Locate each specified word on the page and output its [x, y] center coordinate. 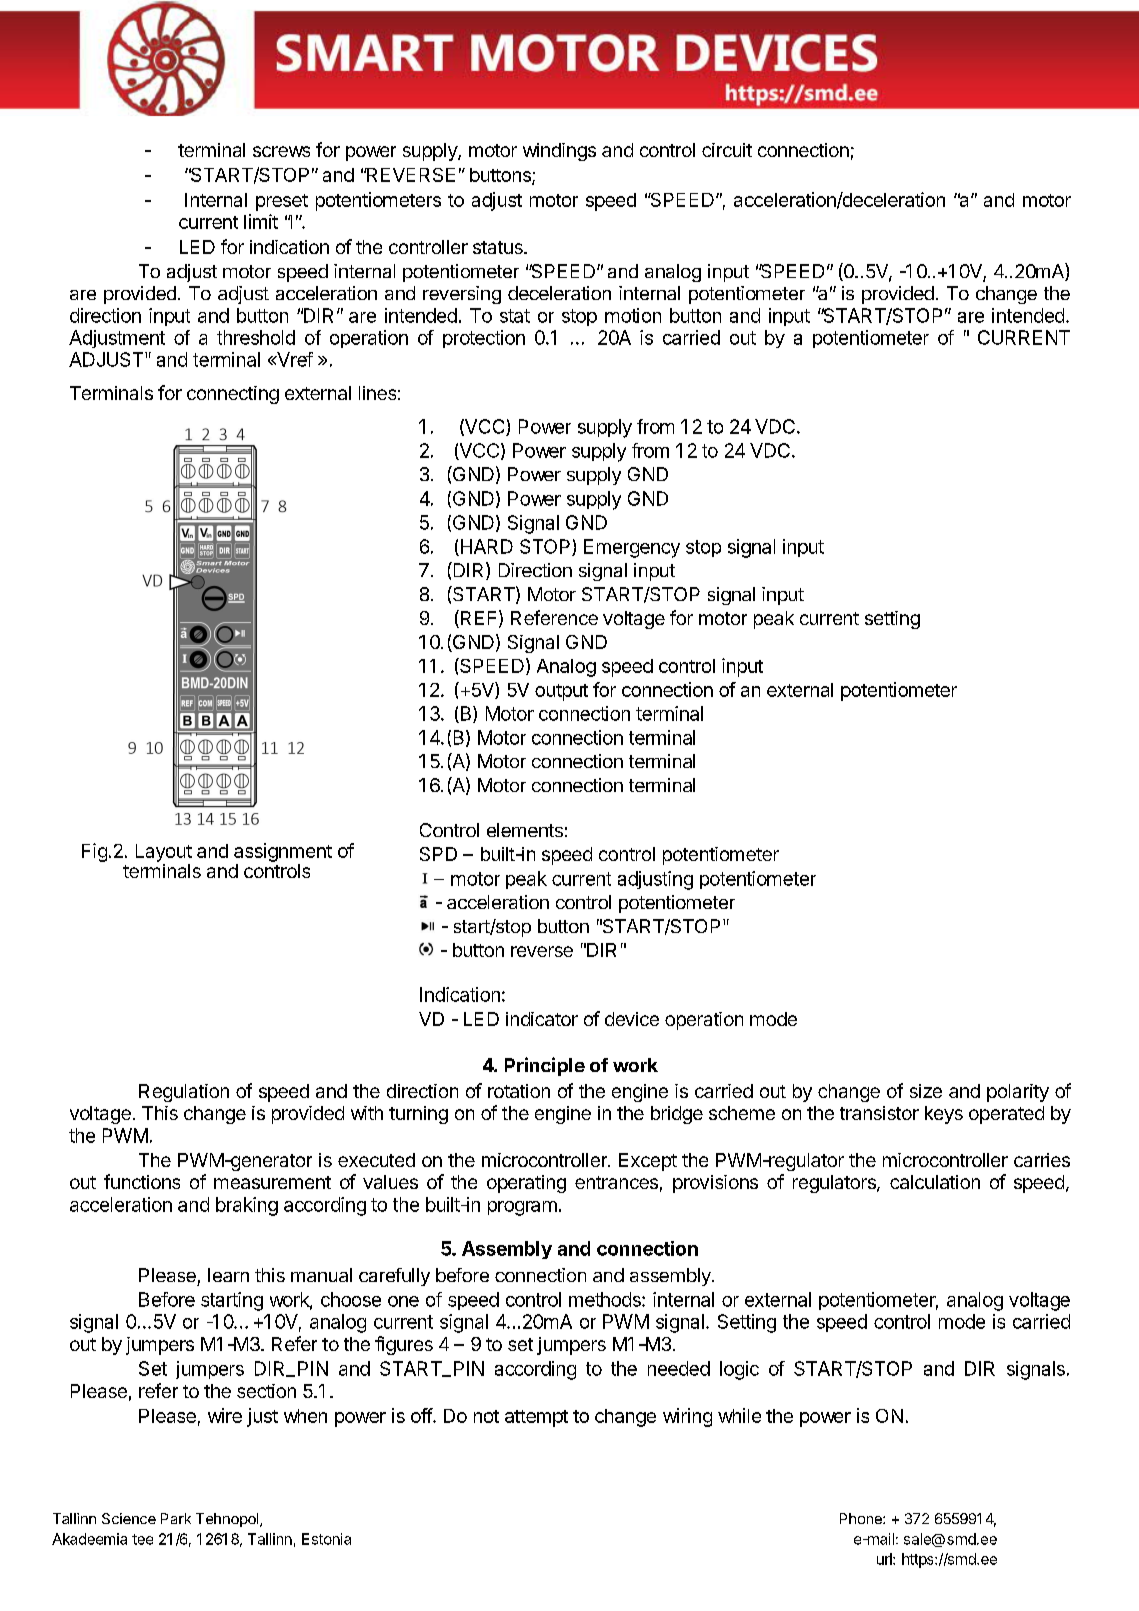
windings [559, 152]
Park [176, 1518]
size [926, 1091]
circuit [727, 150]
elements [525, 830]
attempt [536, 1418]
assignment [283, 854]
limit [261, 221]
